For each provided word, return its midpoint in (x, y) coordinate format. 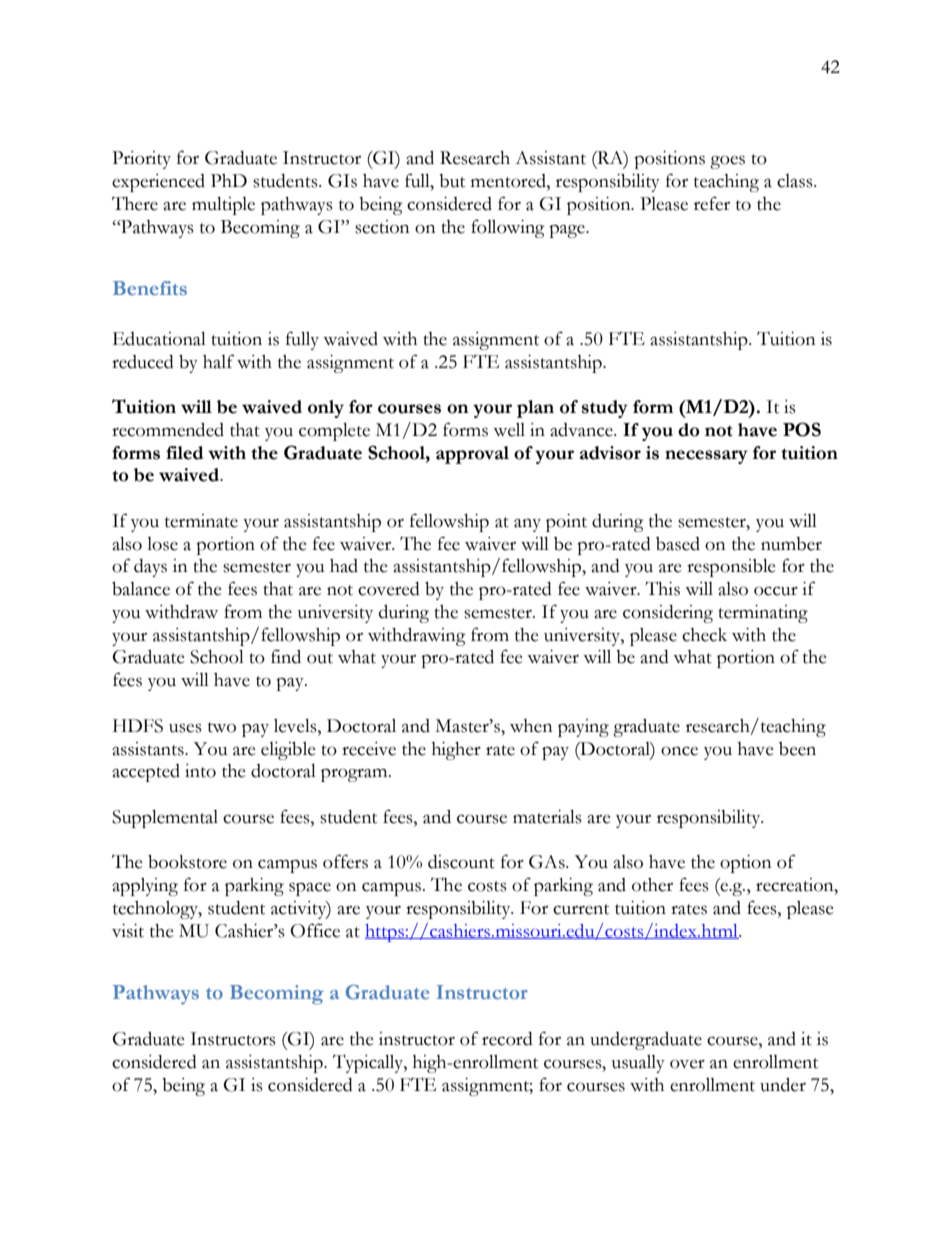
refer (712, 203)
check (704, 635)
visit (128, 931)
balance (141, 589)
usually (638, 1064)
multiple (223, 206)
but (452, 181)
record (507, 1039)
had (344, 566)
